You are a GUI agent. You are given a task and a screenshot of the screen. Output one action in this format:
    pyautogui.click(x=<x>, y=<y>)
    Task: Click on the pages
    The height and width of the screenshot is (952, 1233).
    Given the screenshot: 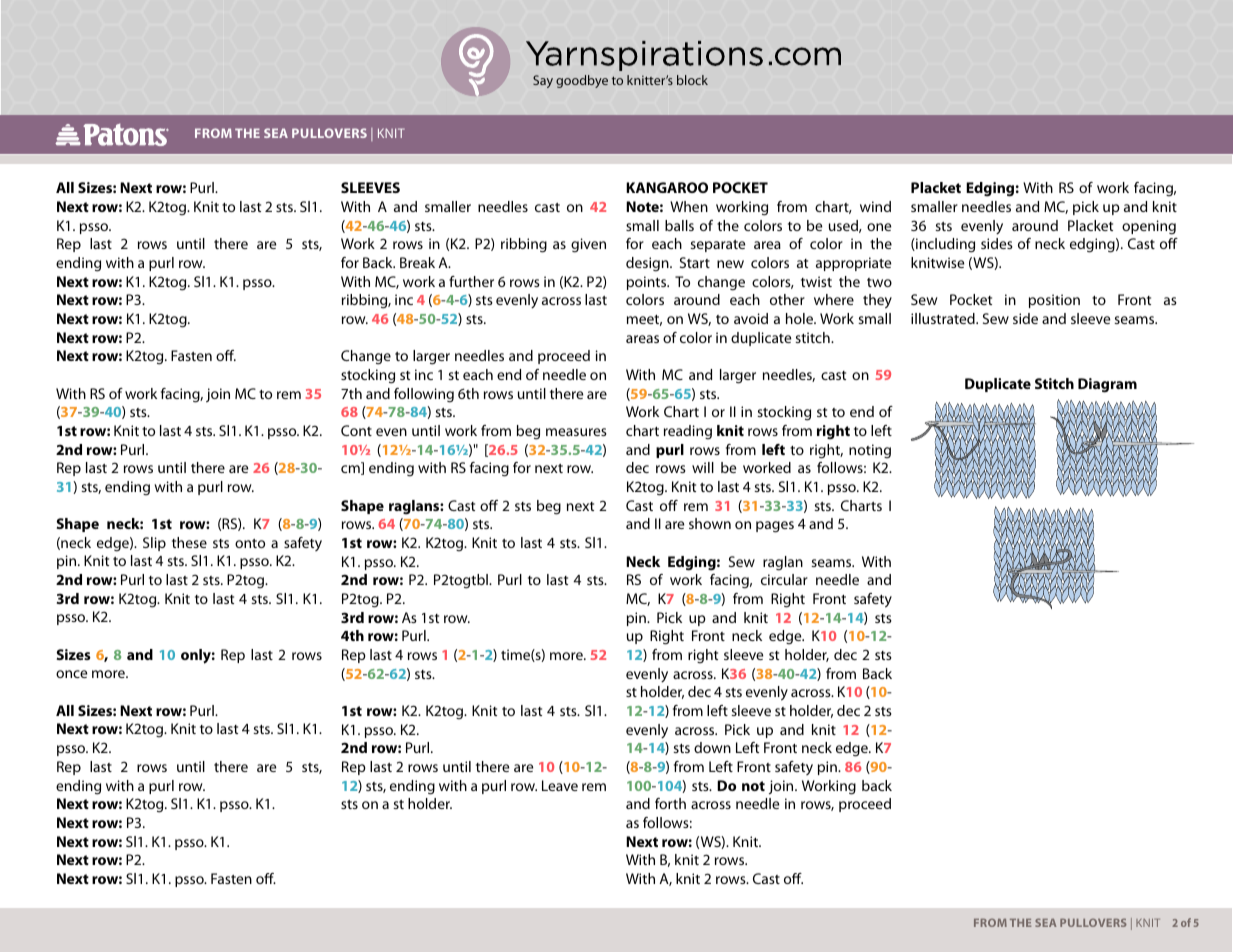 What is the action you would take?
    pyautogui.click(x=775, y=527)
